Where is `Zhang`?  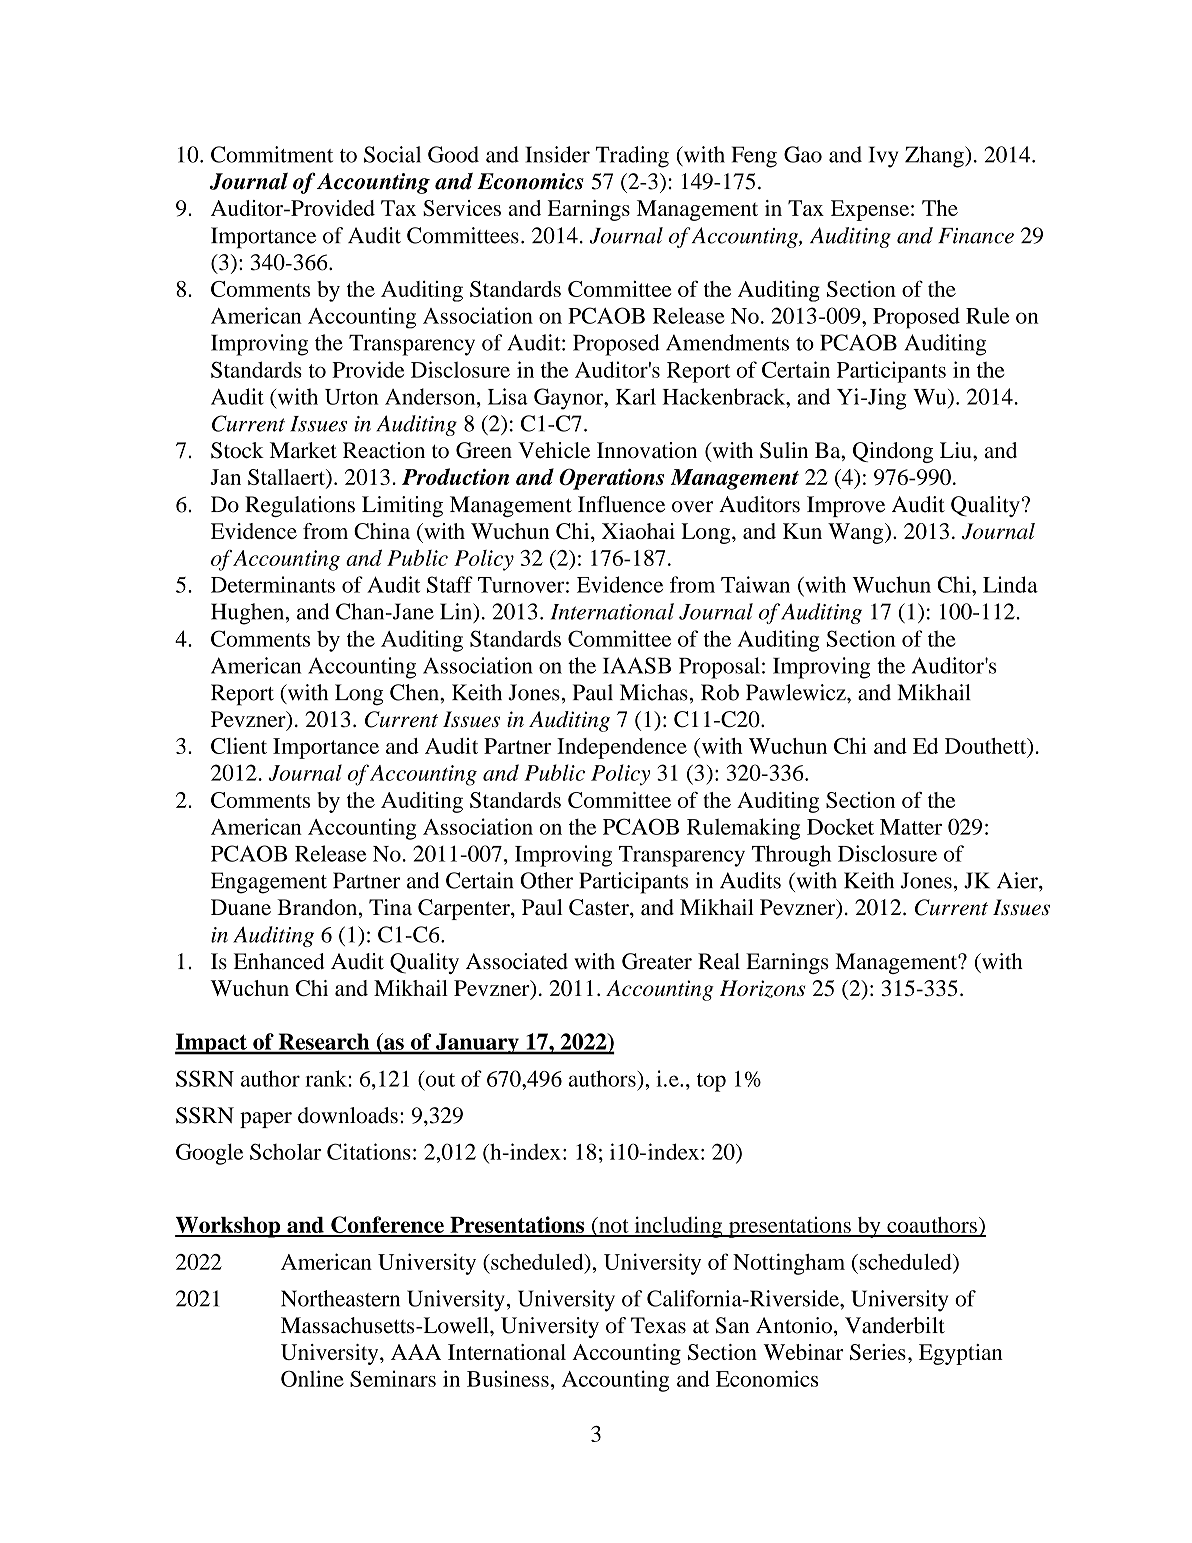 Zhang is located at coordinates (935, 157).
